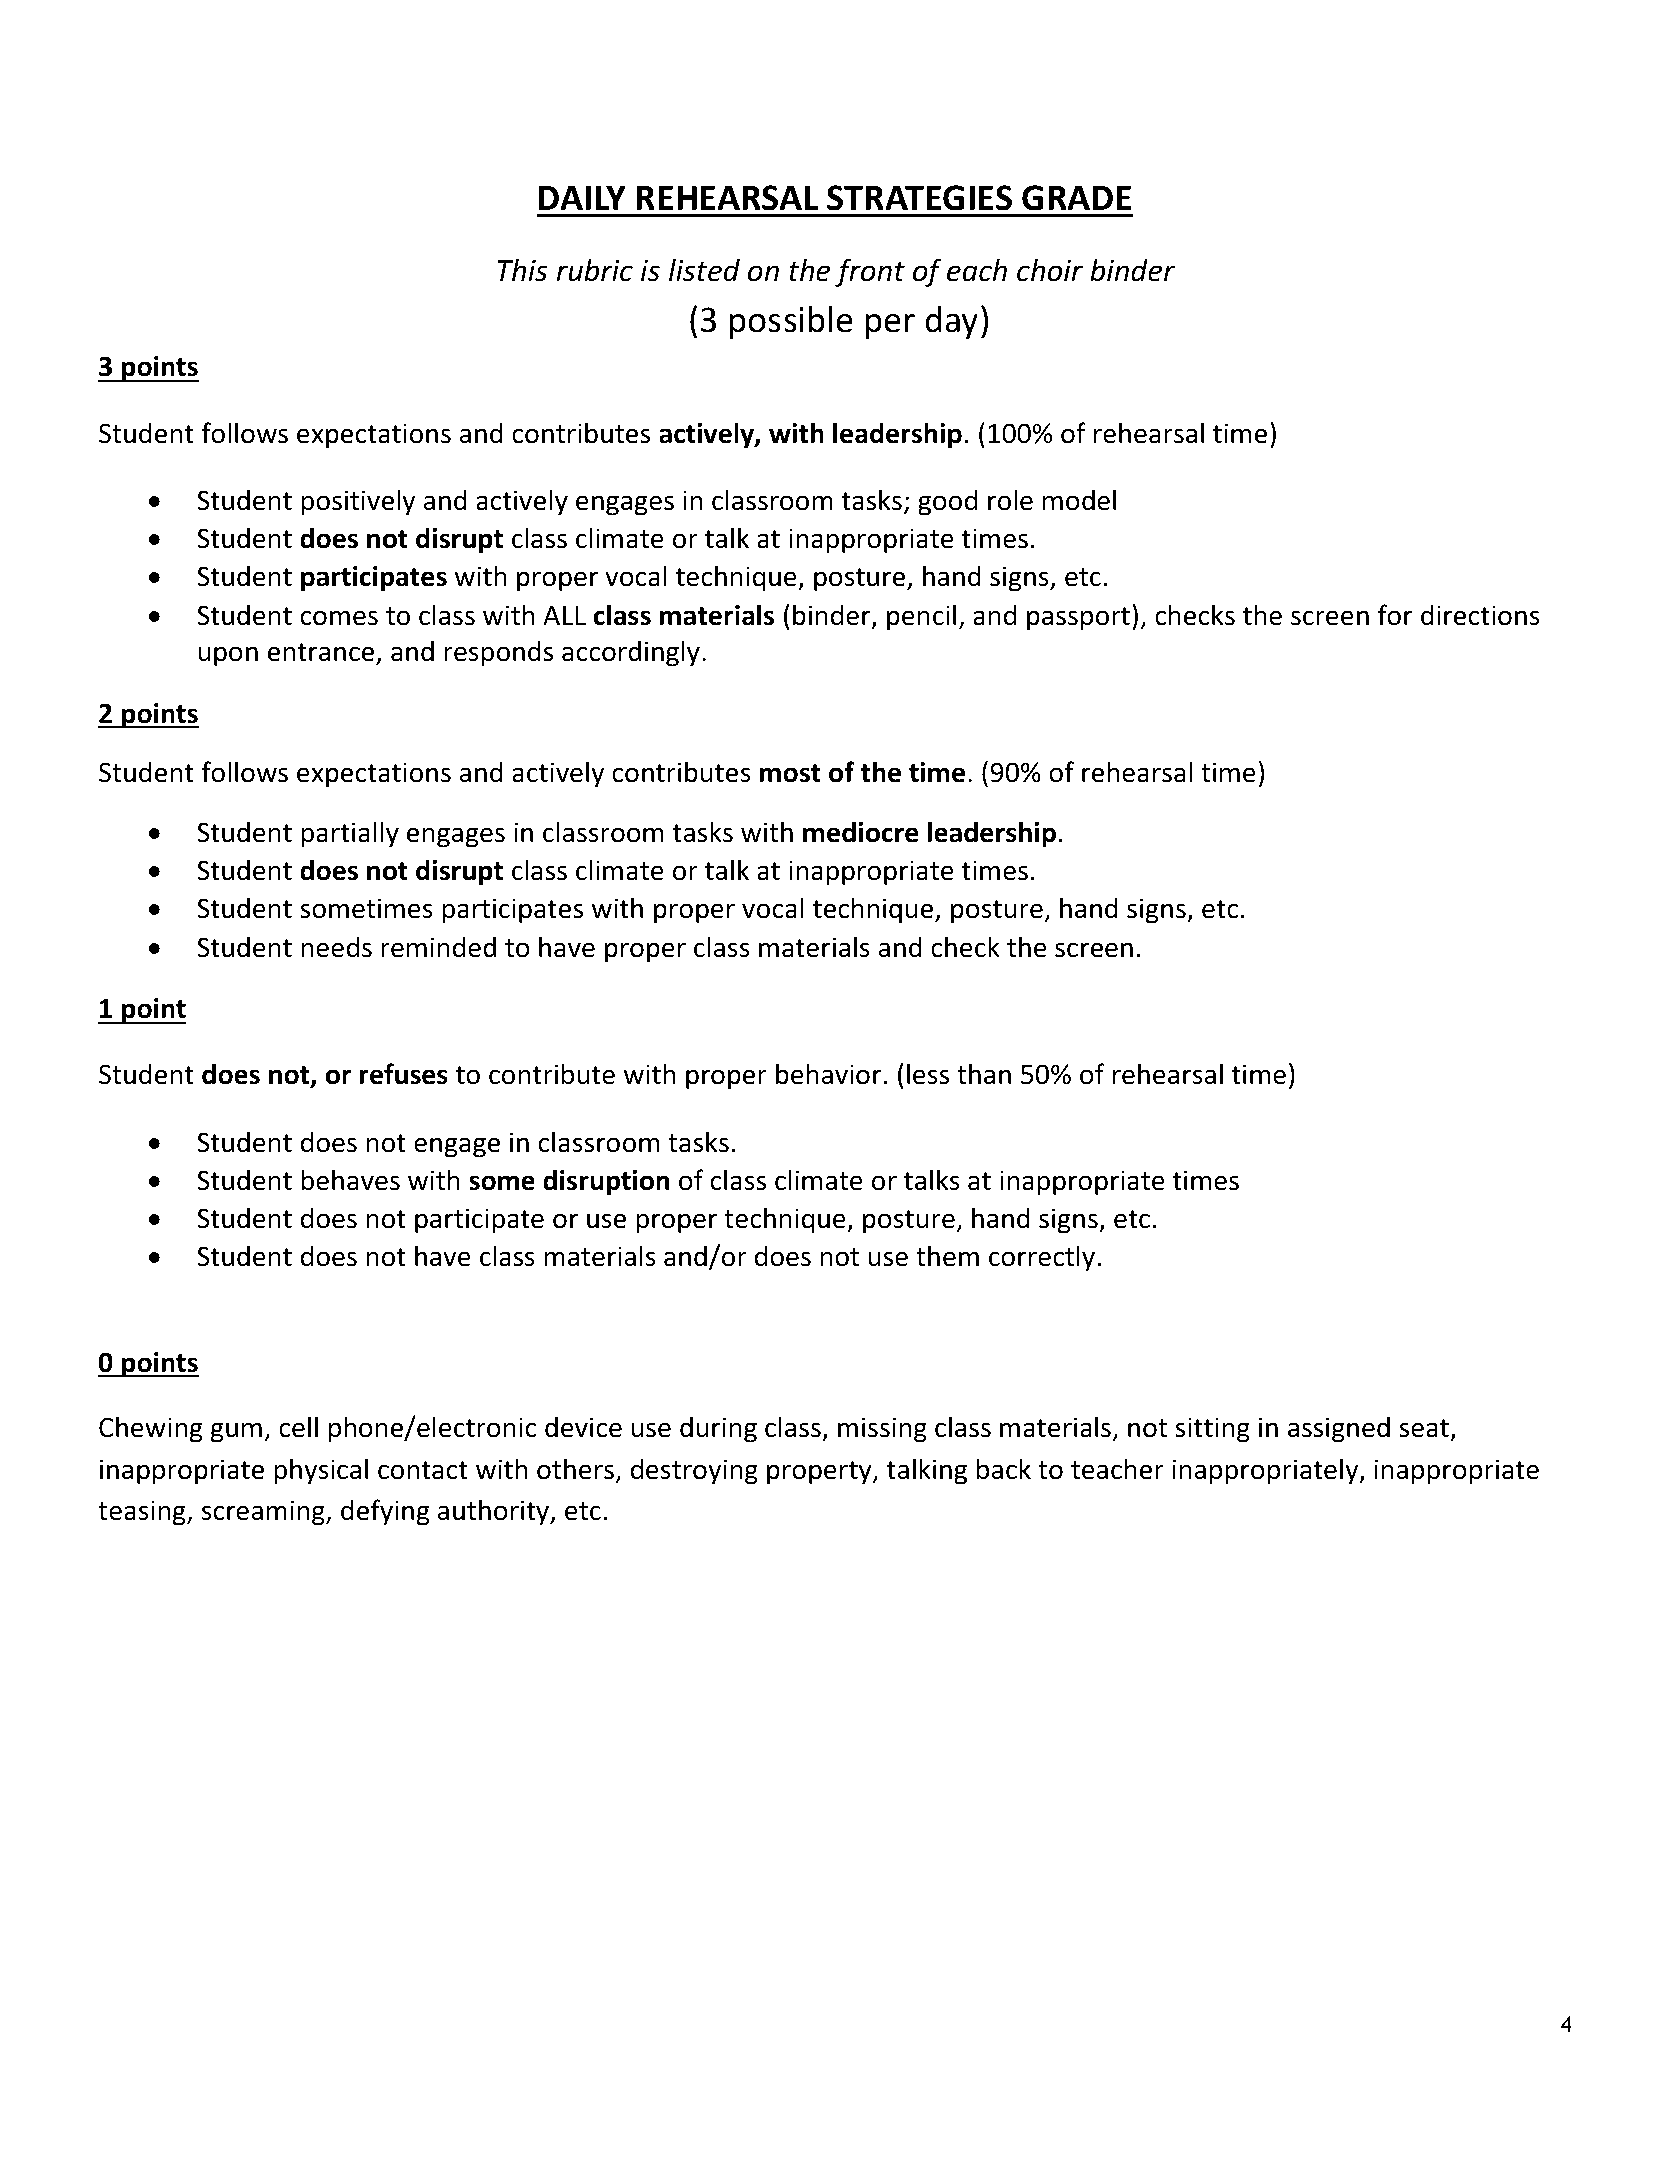 The width and height of the page is (1670, 2161). I want to click on GRADE, so click(1076, 198).
